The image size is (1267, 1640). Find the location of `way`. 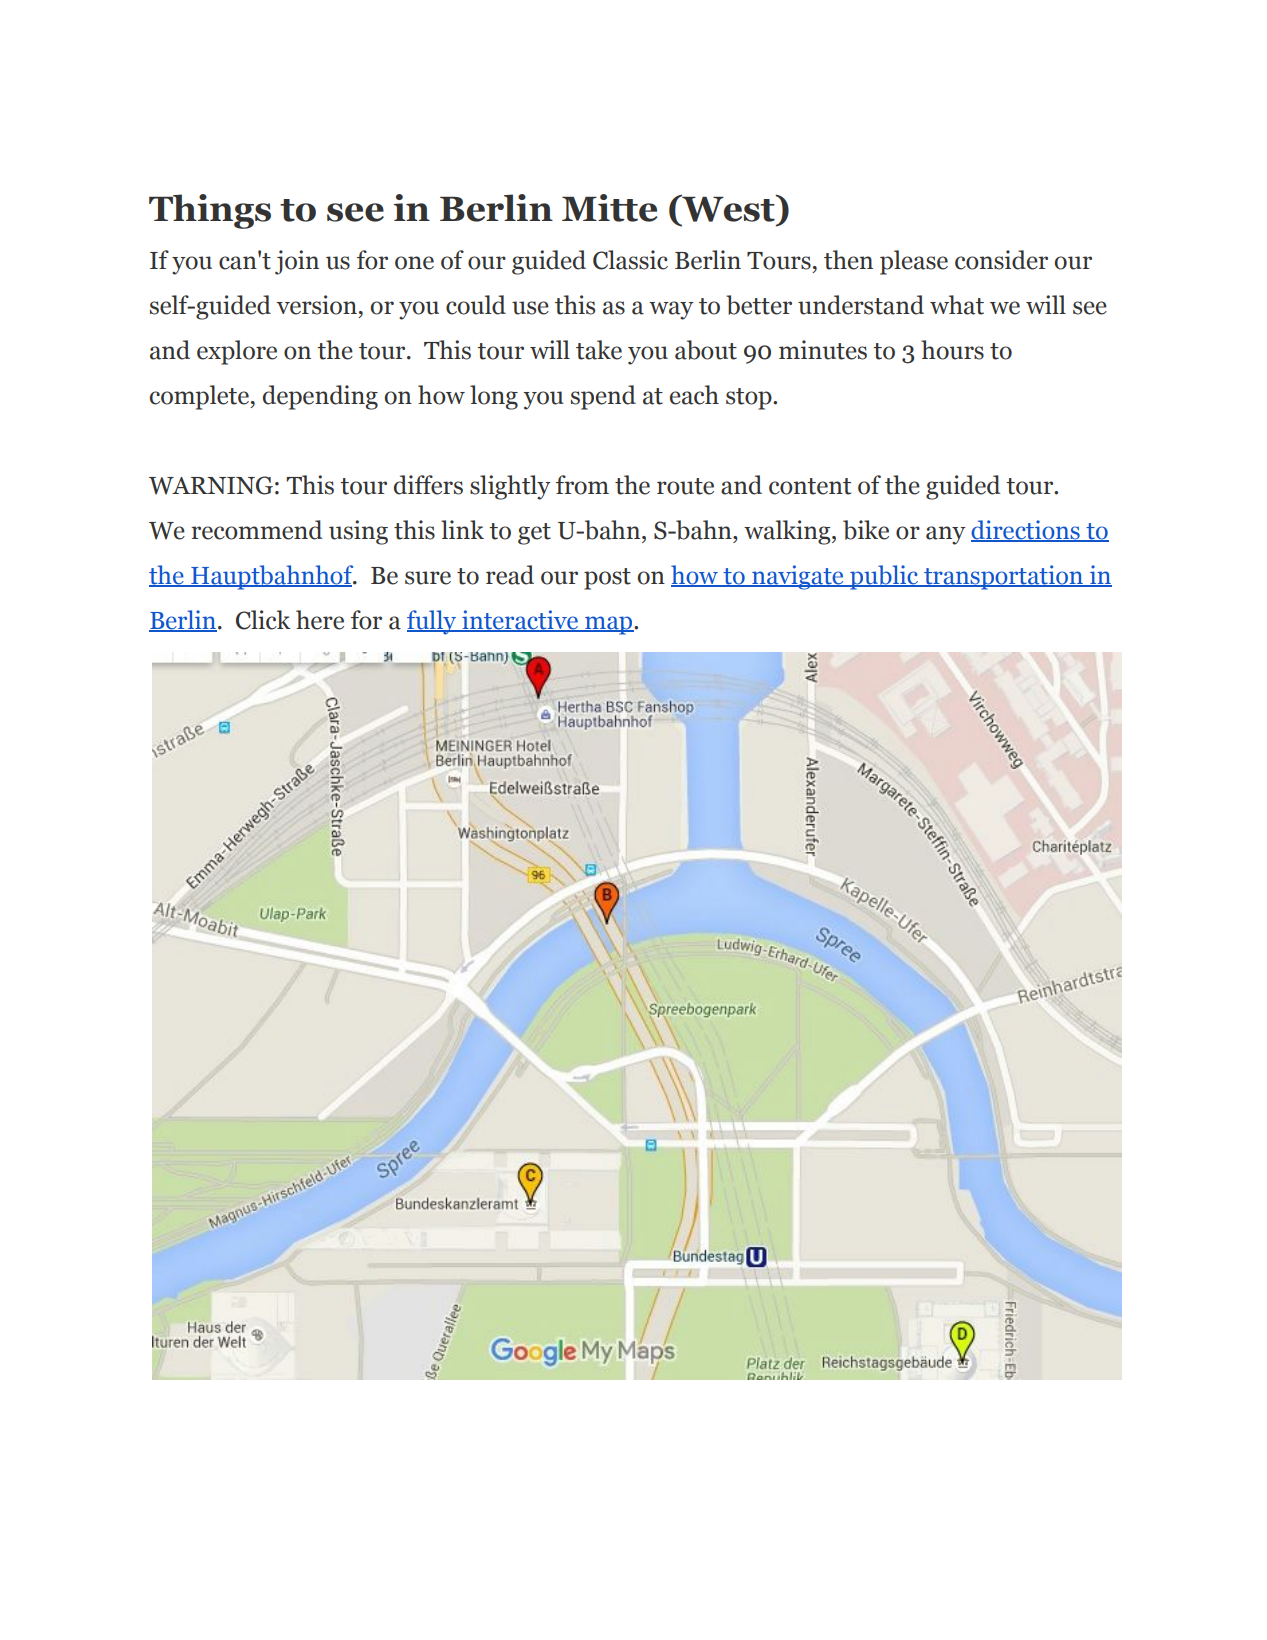

way is located at coordinates (671, 310).
